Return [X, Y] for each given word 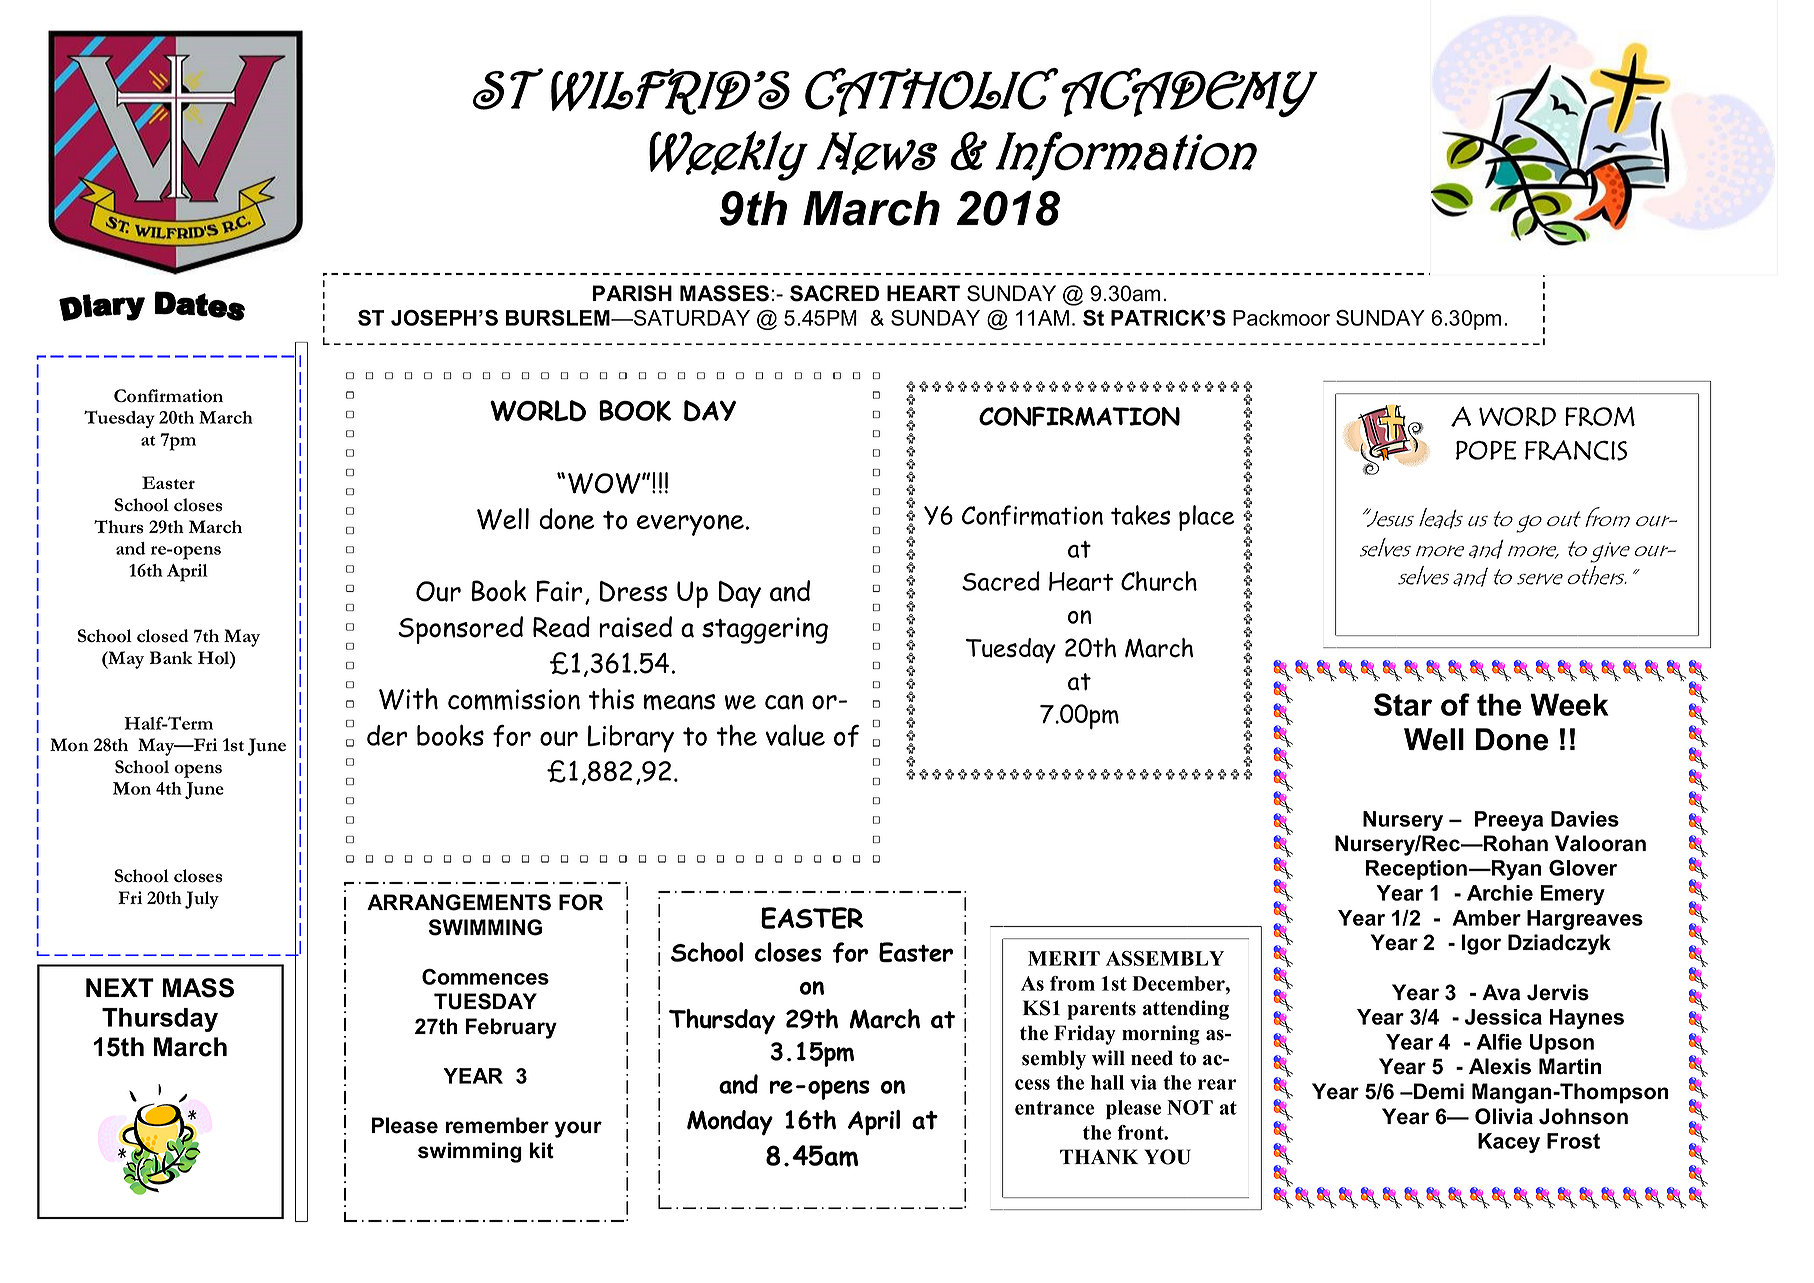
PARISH [632, 293]
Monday [730, 1123]
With [408, 699]
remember [497, 1125]
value [795, 735]
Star [1403, 704]
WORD [1517, 417]
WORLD [538, 411]
